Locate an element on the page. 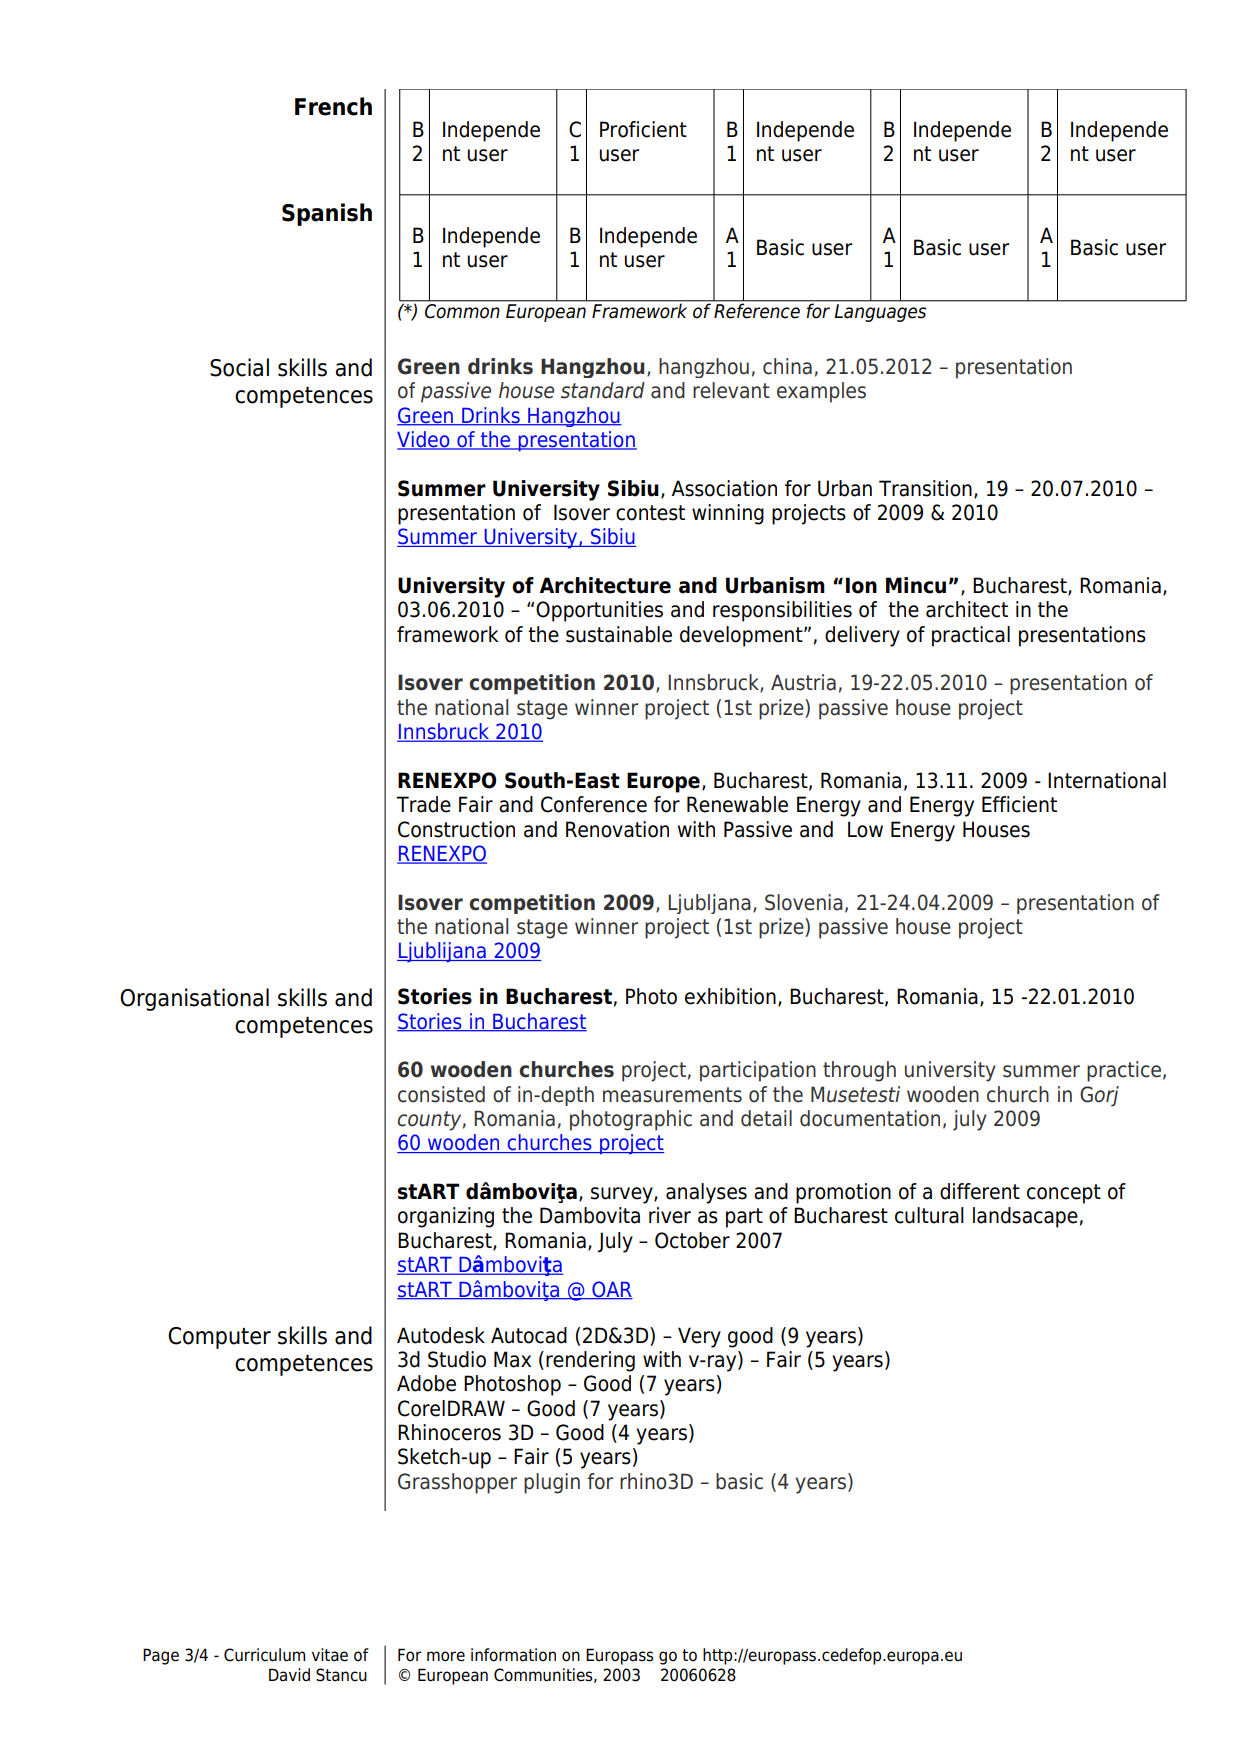 Image resolution: width=1244 pixels, height=1760 pixels. measurements is located at coordinates (672, 1095).
